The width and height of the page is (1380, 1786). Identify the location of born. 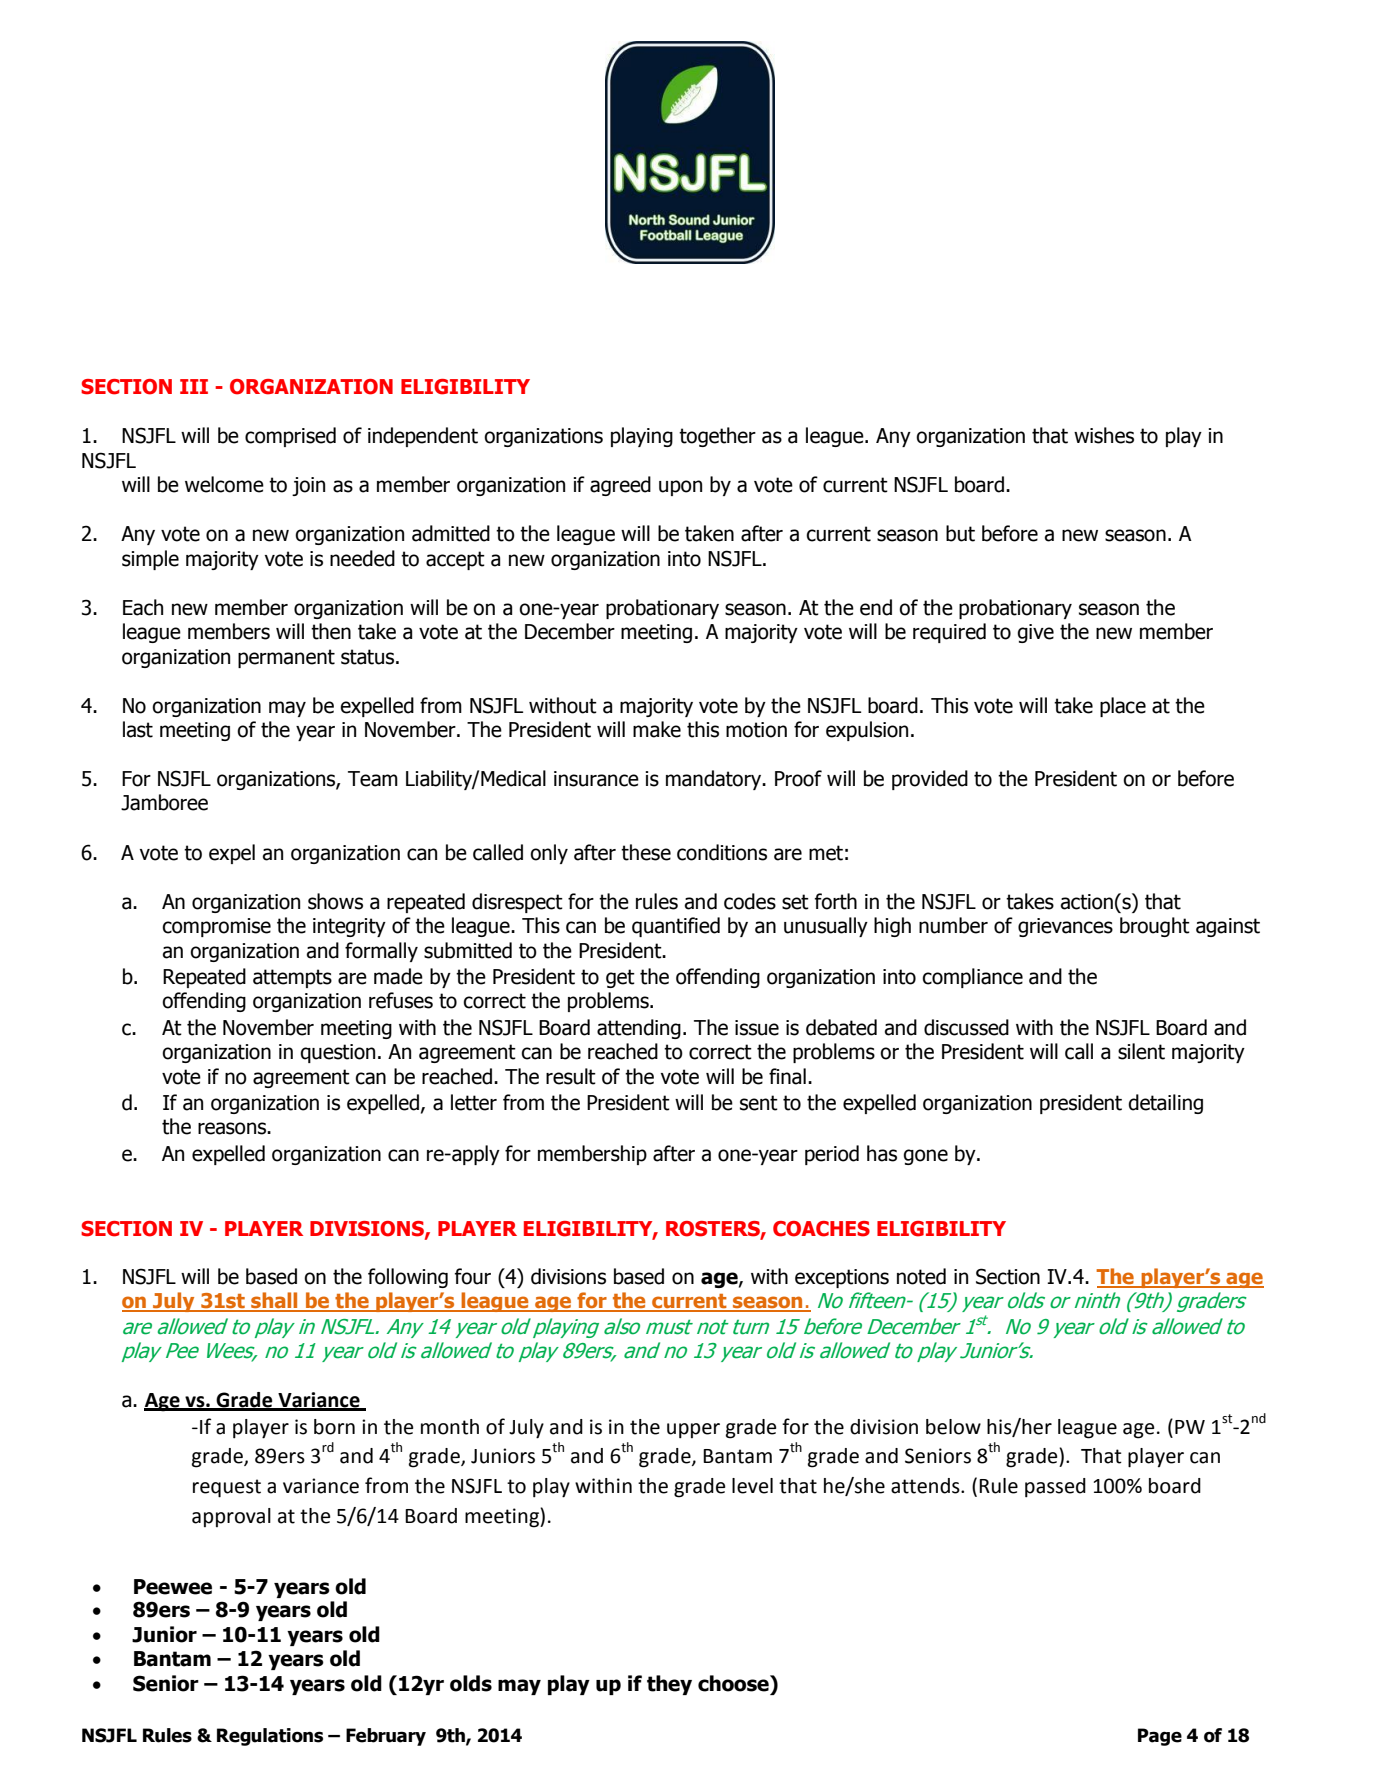
(334, 1427).
